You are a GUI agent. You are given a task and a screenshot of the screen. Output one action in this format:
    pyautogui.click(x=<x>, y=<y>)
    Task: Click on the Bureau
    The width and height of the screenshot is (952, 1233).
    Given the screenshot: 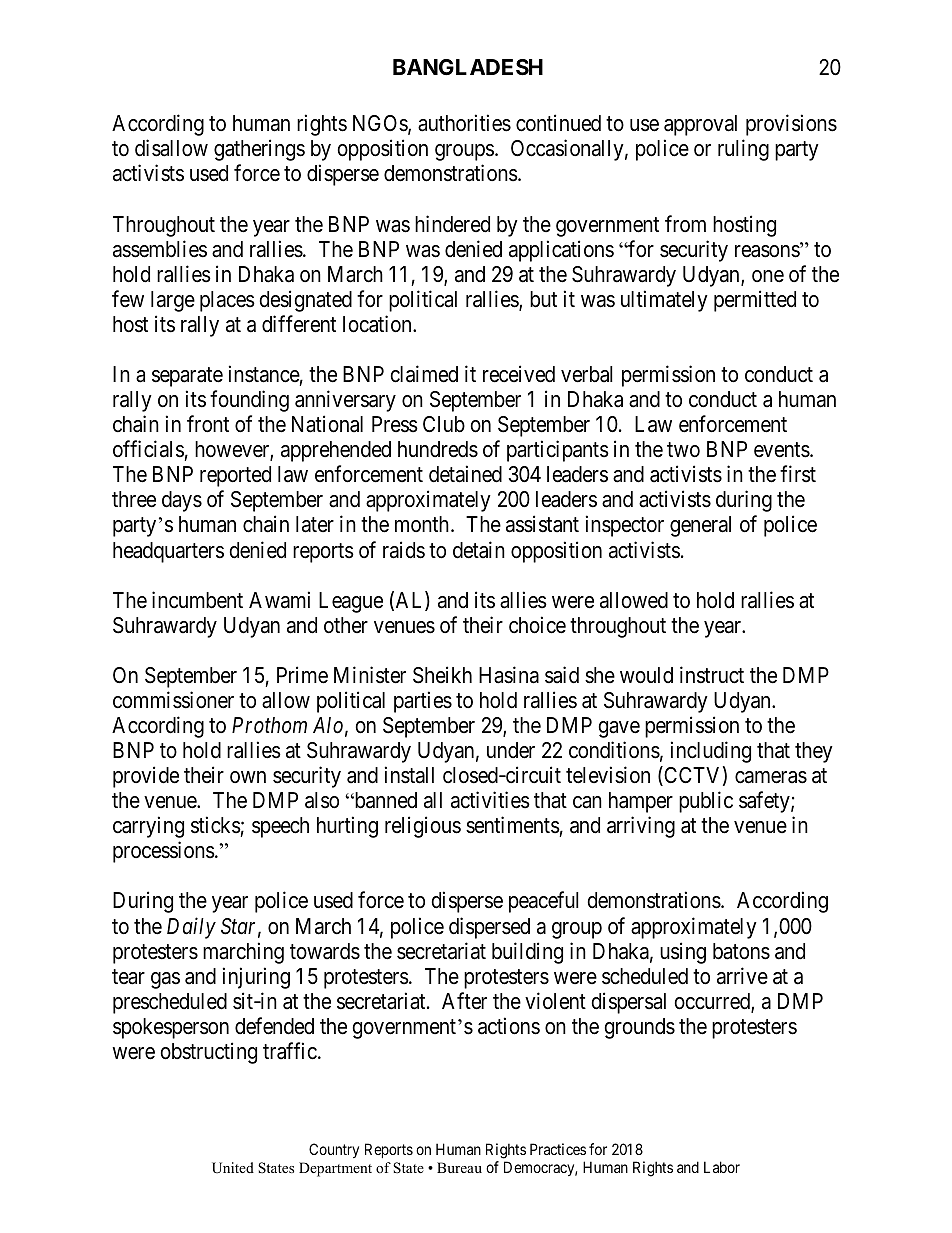 What is the action you would take?
    pyautogui.click(x=459, y=1167)
